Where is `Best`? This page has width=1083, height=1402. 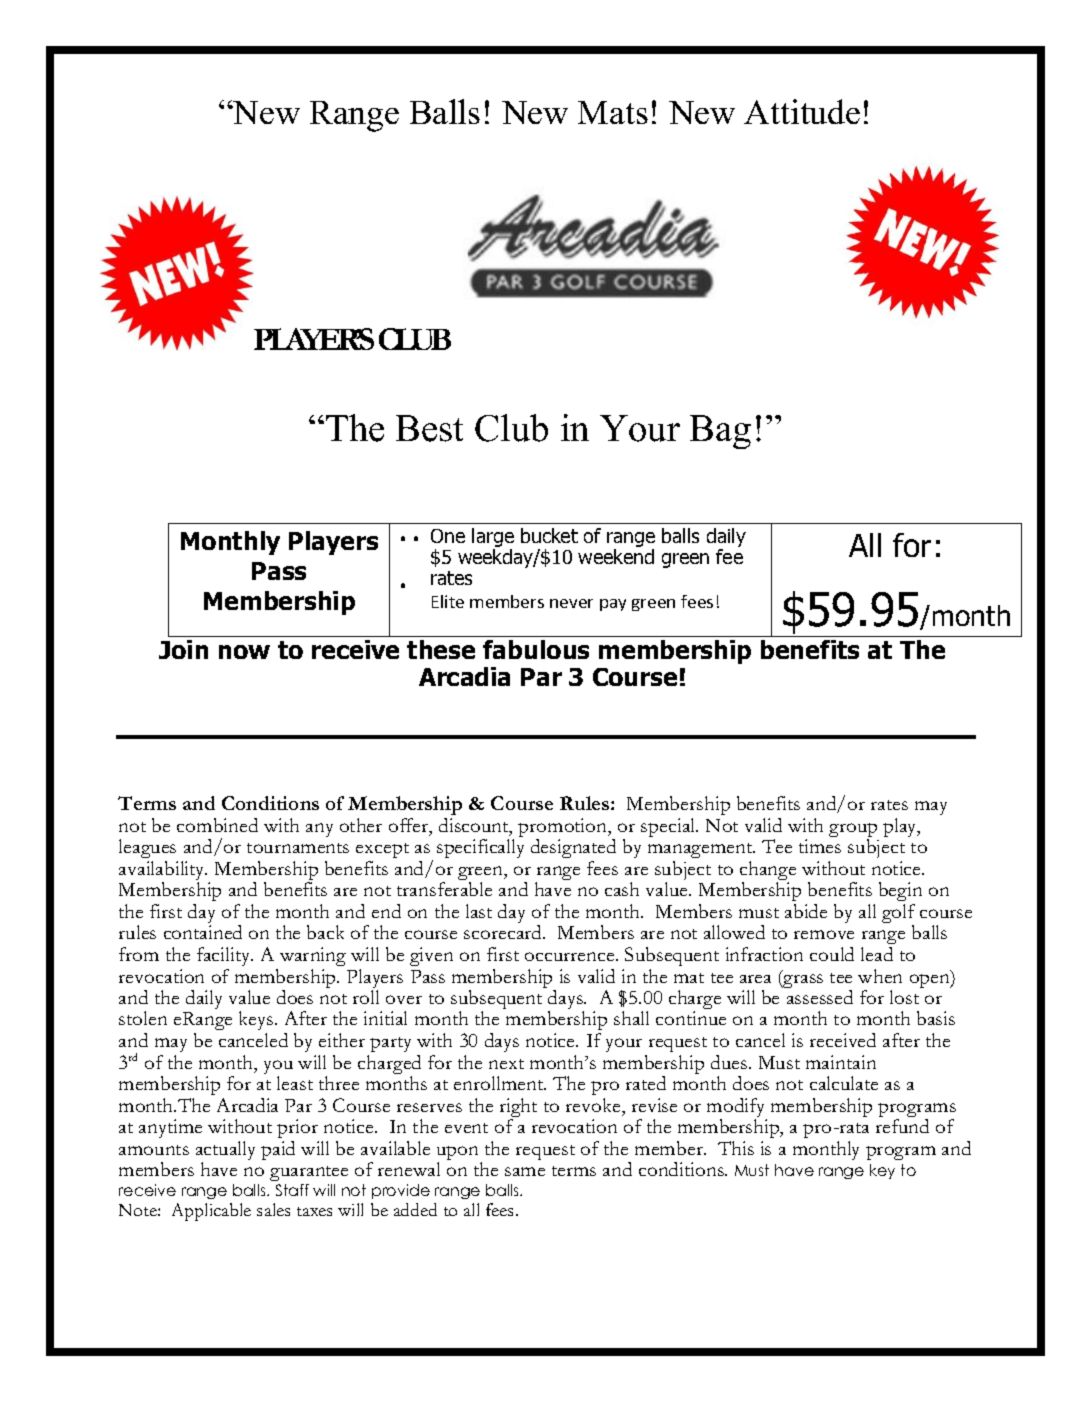 Best is located at coordinates (429, 428).
